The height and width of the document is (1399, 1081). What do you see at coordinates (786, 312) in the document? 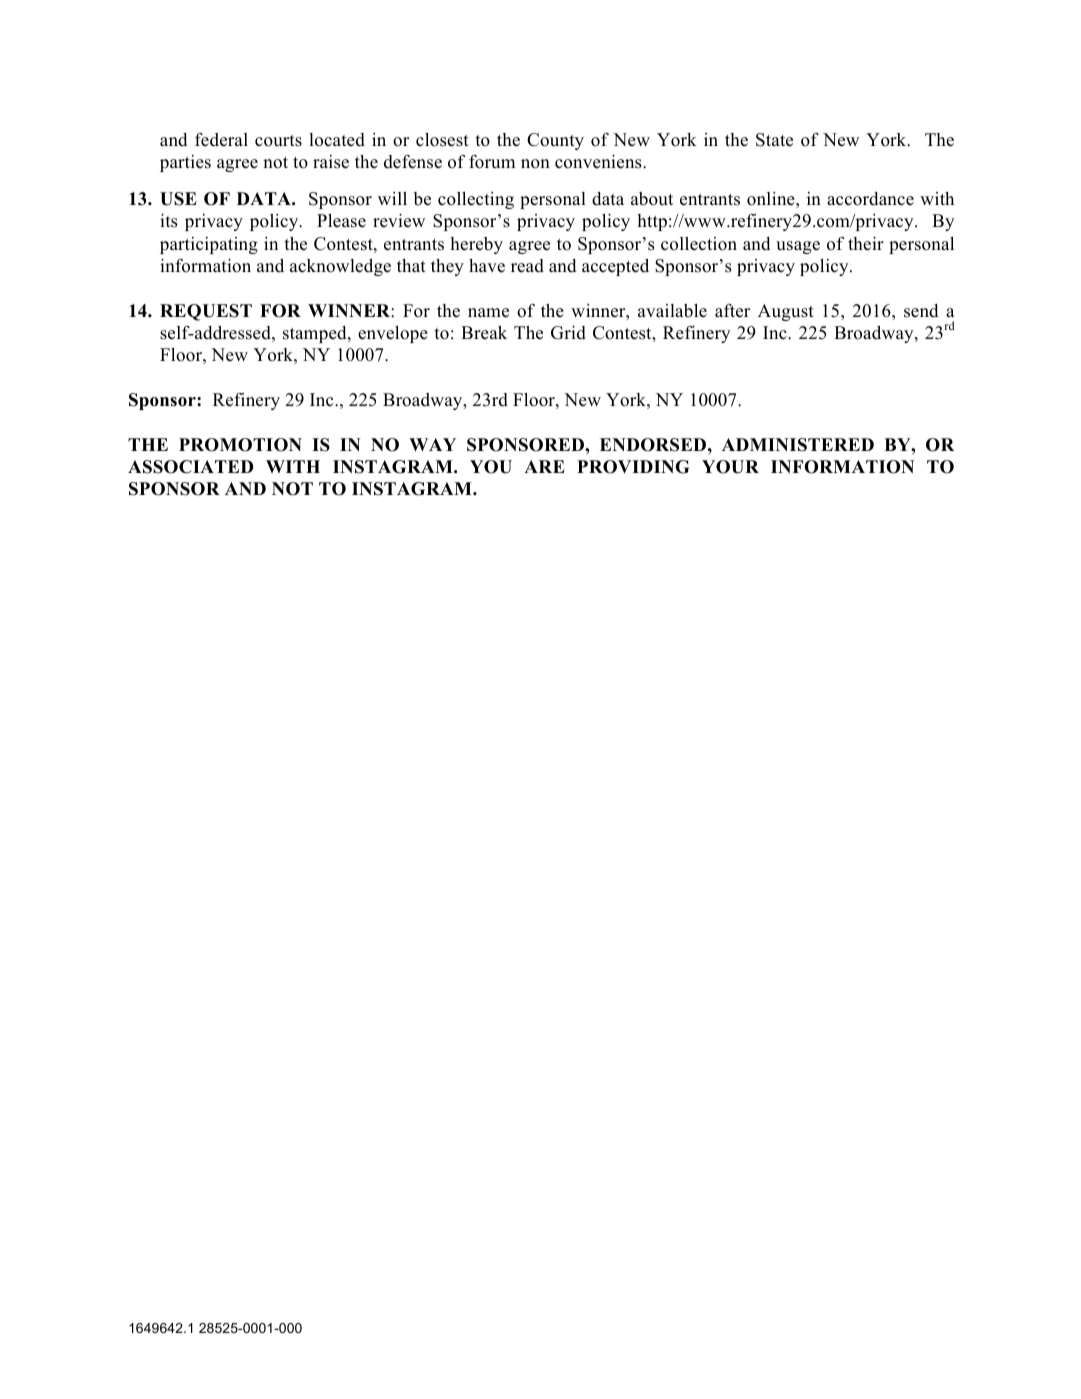
I see `August` at bounding box center [786, 312].
